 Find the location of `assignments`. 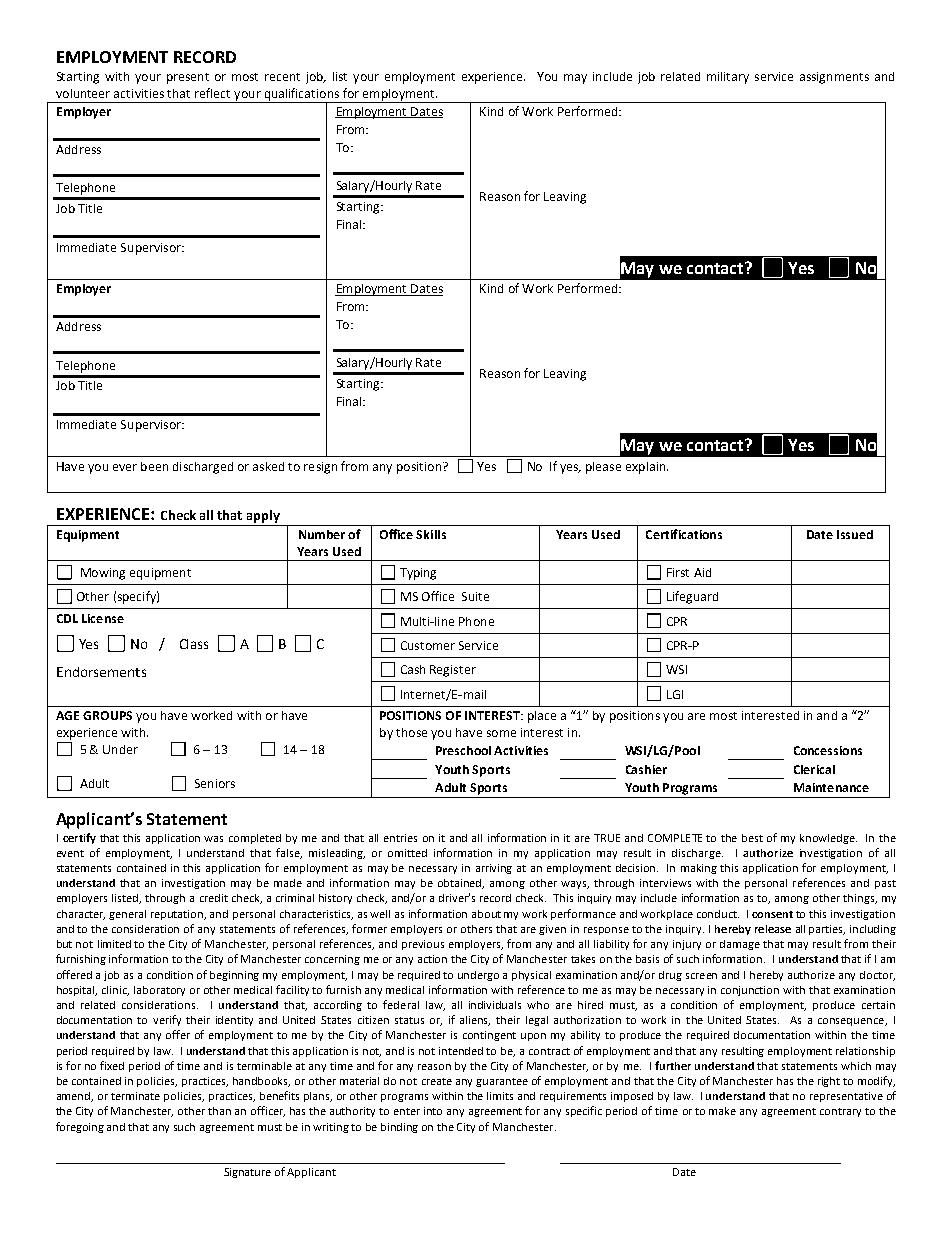

assignments is located at coordinates (834, 78).
